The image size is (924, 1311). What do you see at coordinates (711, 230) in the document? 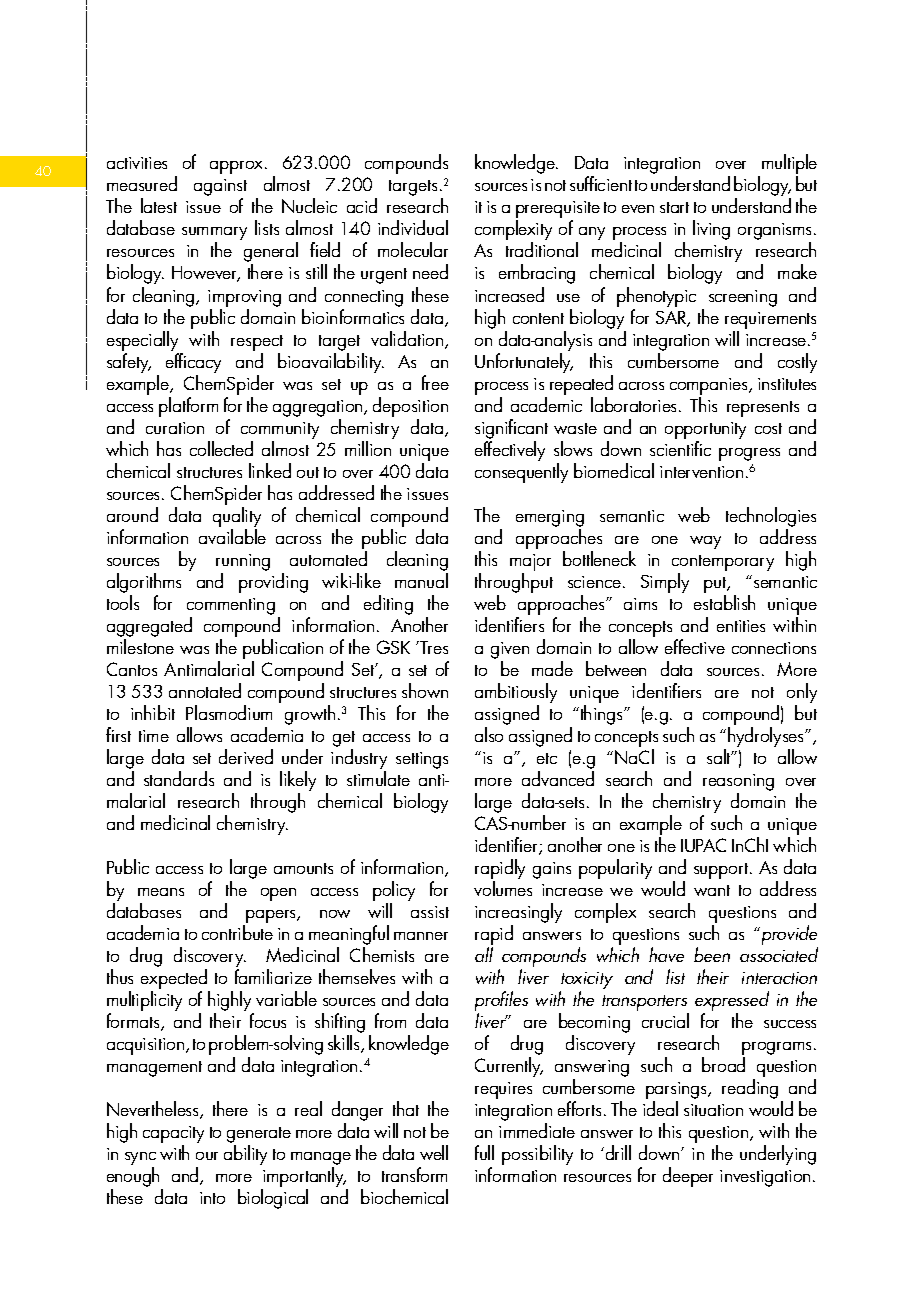
I see `living` at bounding box center [711, 230].
